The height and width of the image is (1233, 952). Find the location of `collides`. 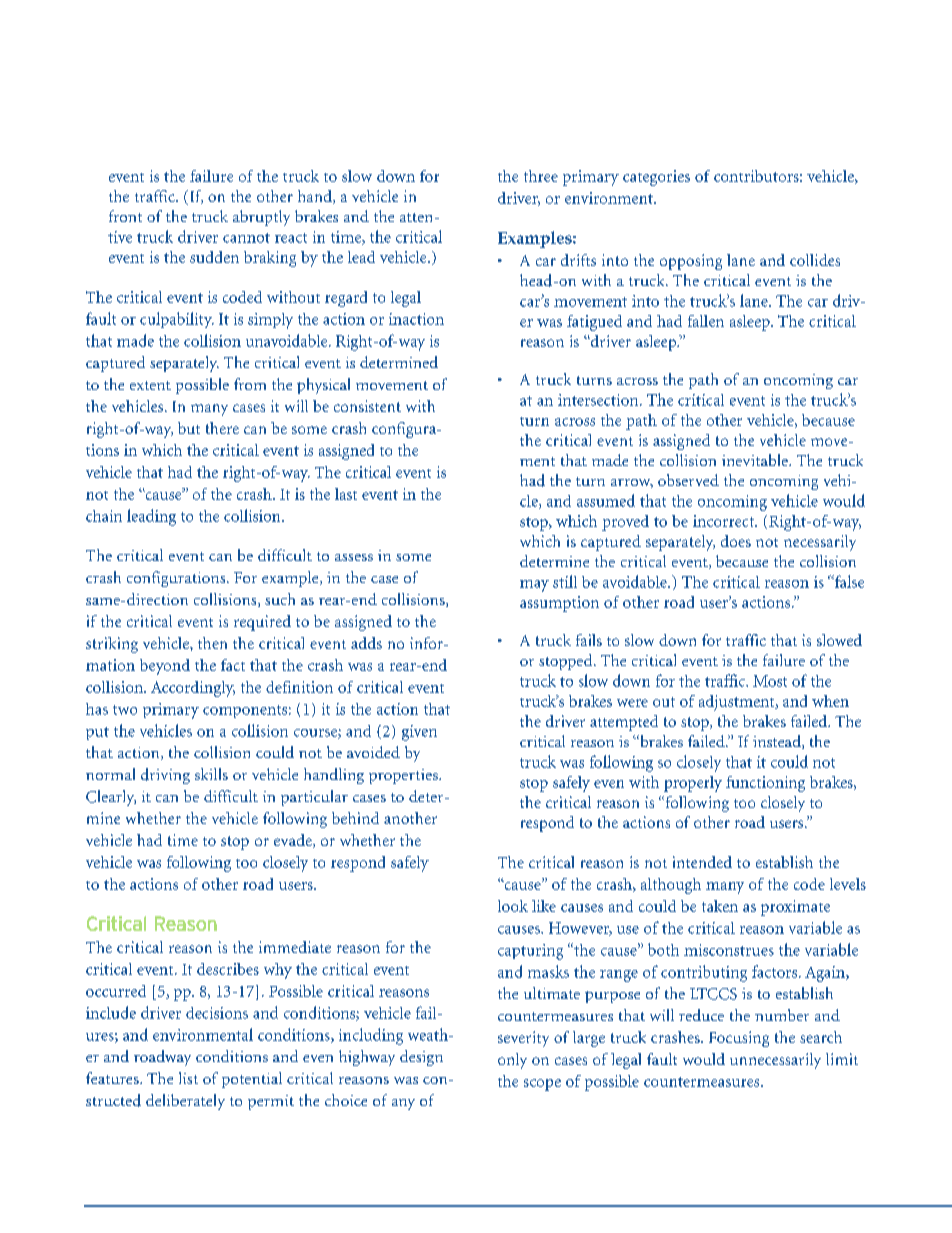

collides is located at coordinates (815, 260).
